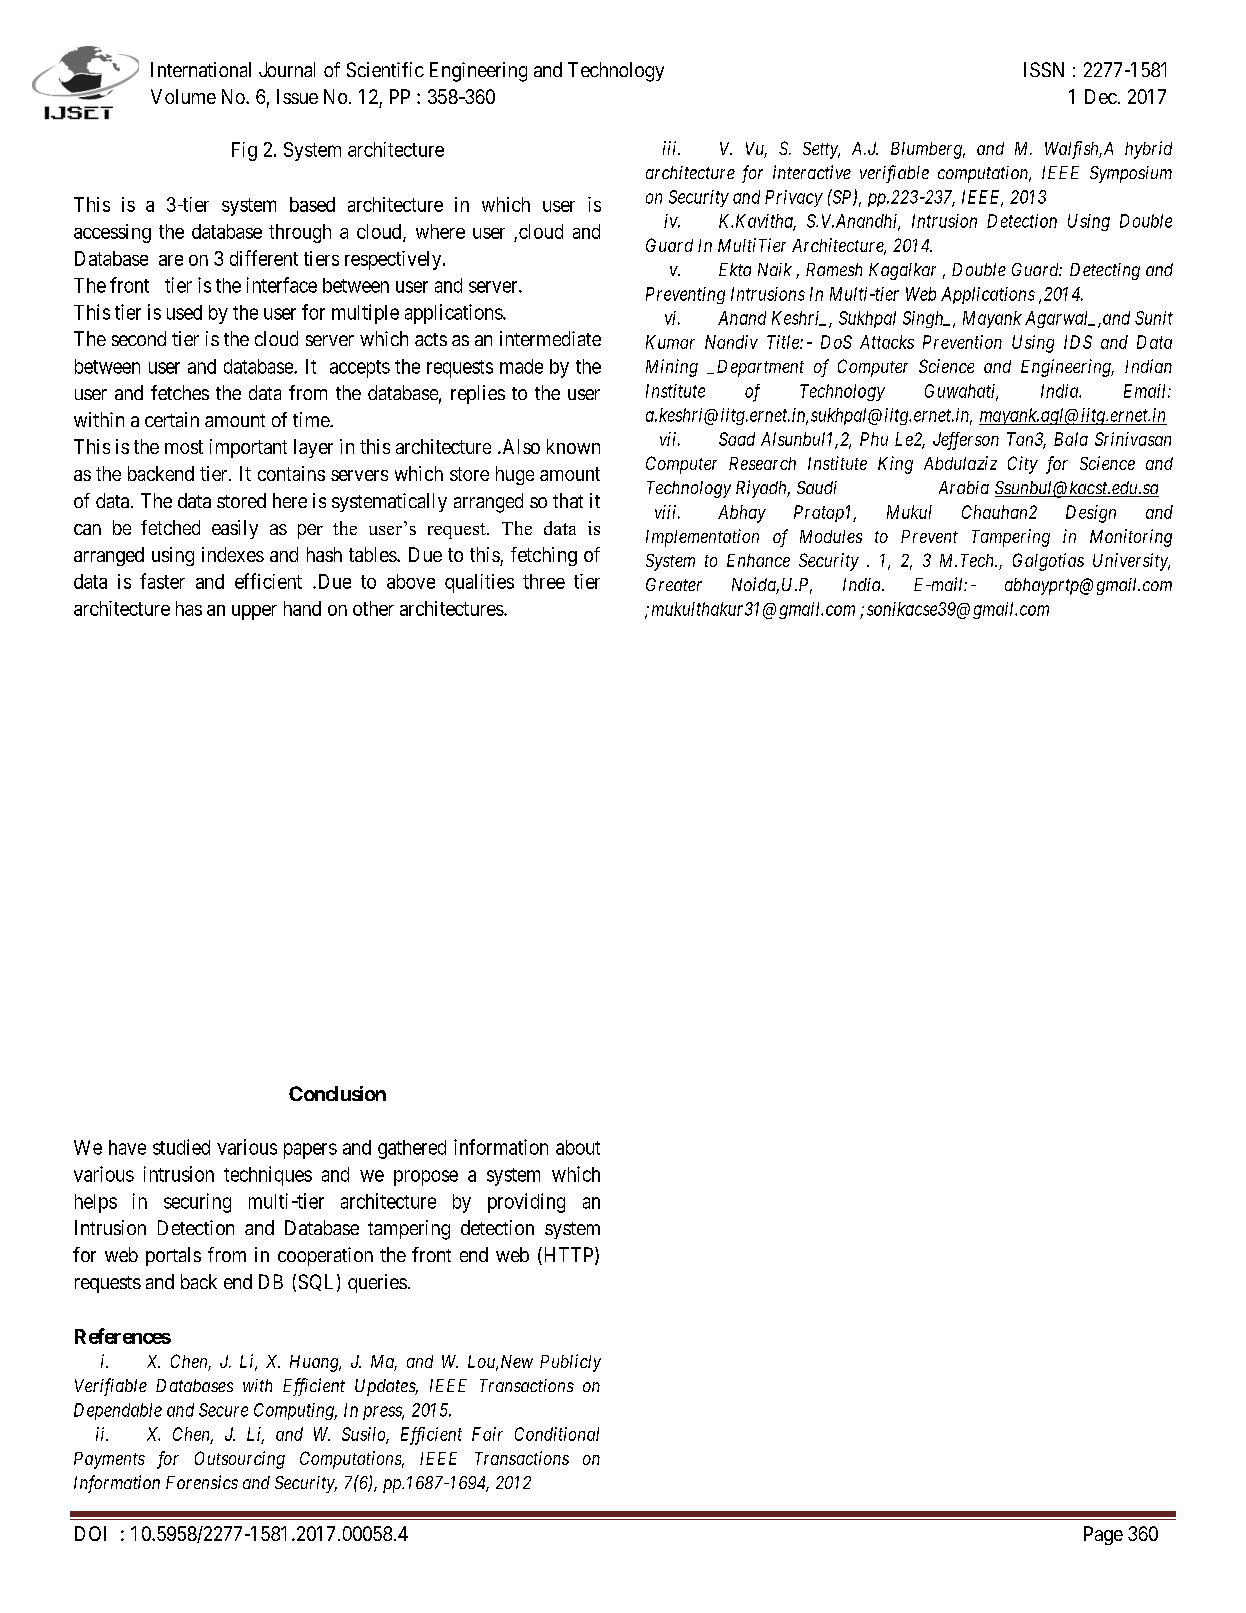  I want to click on ISSN, so click(1044, 69).
